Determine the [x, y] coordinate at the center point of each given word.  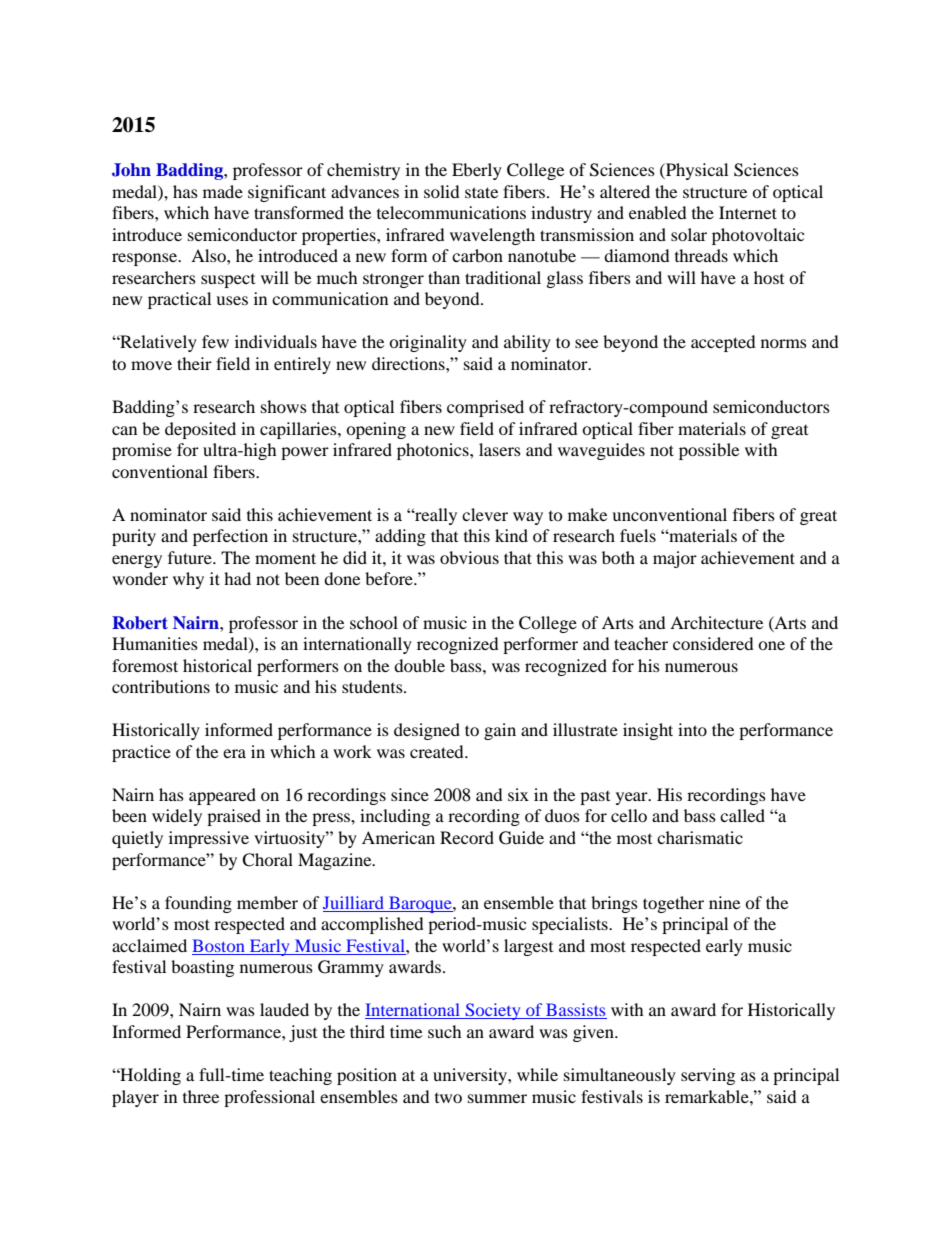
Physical [696, 171]
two [448, 1098]
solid [442, 191]
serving [708, 1076]
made [223, 191]
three [201, 1096]
